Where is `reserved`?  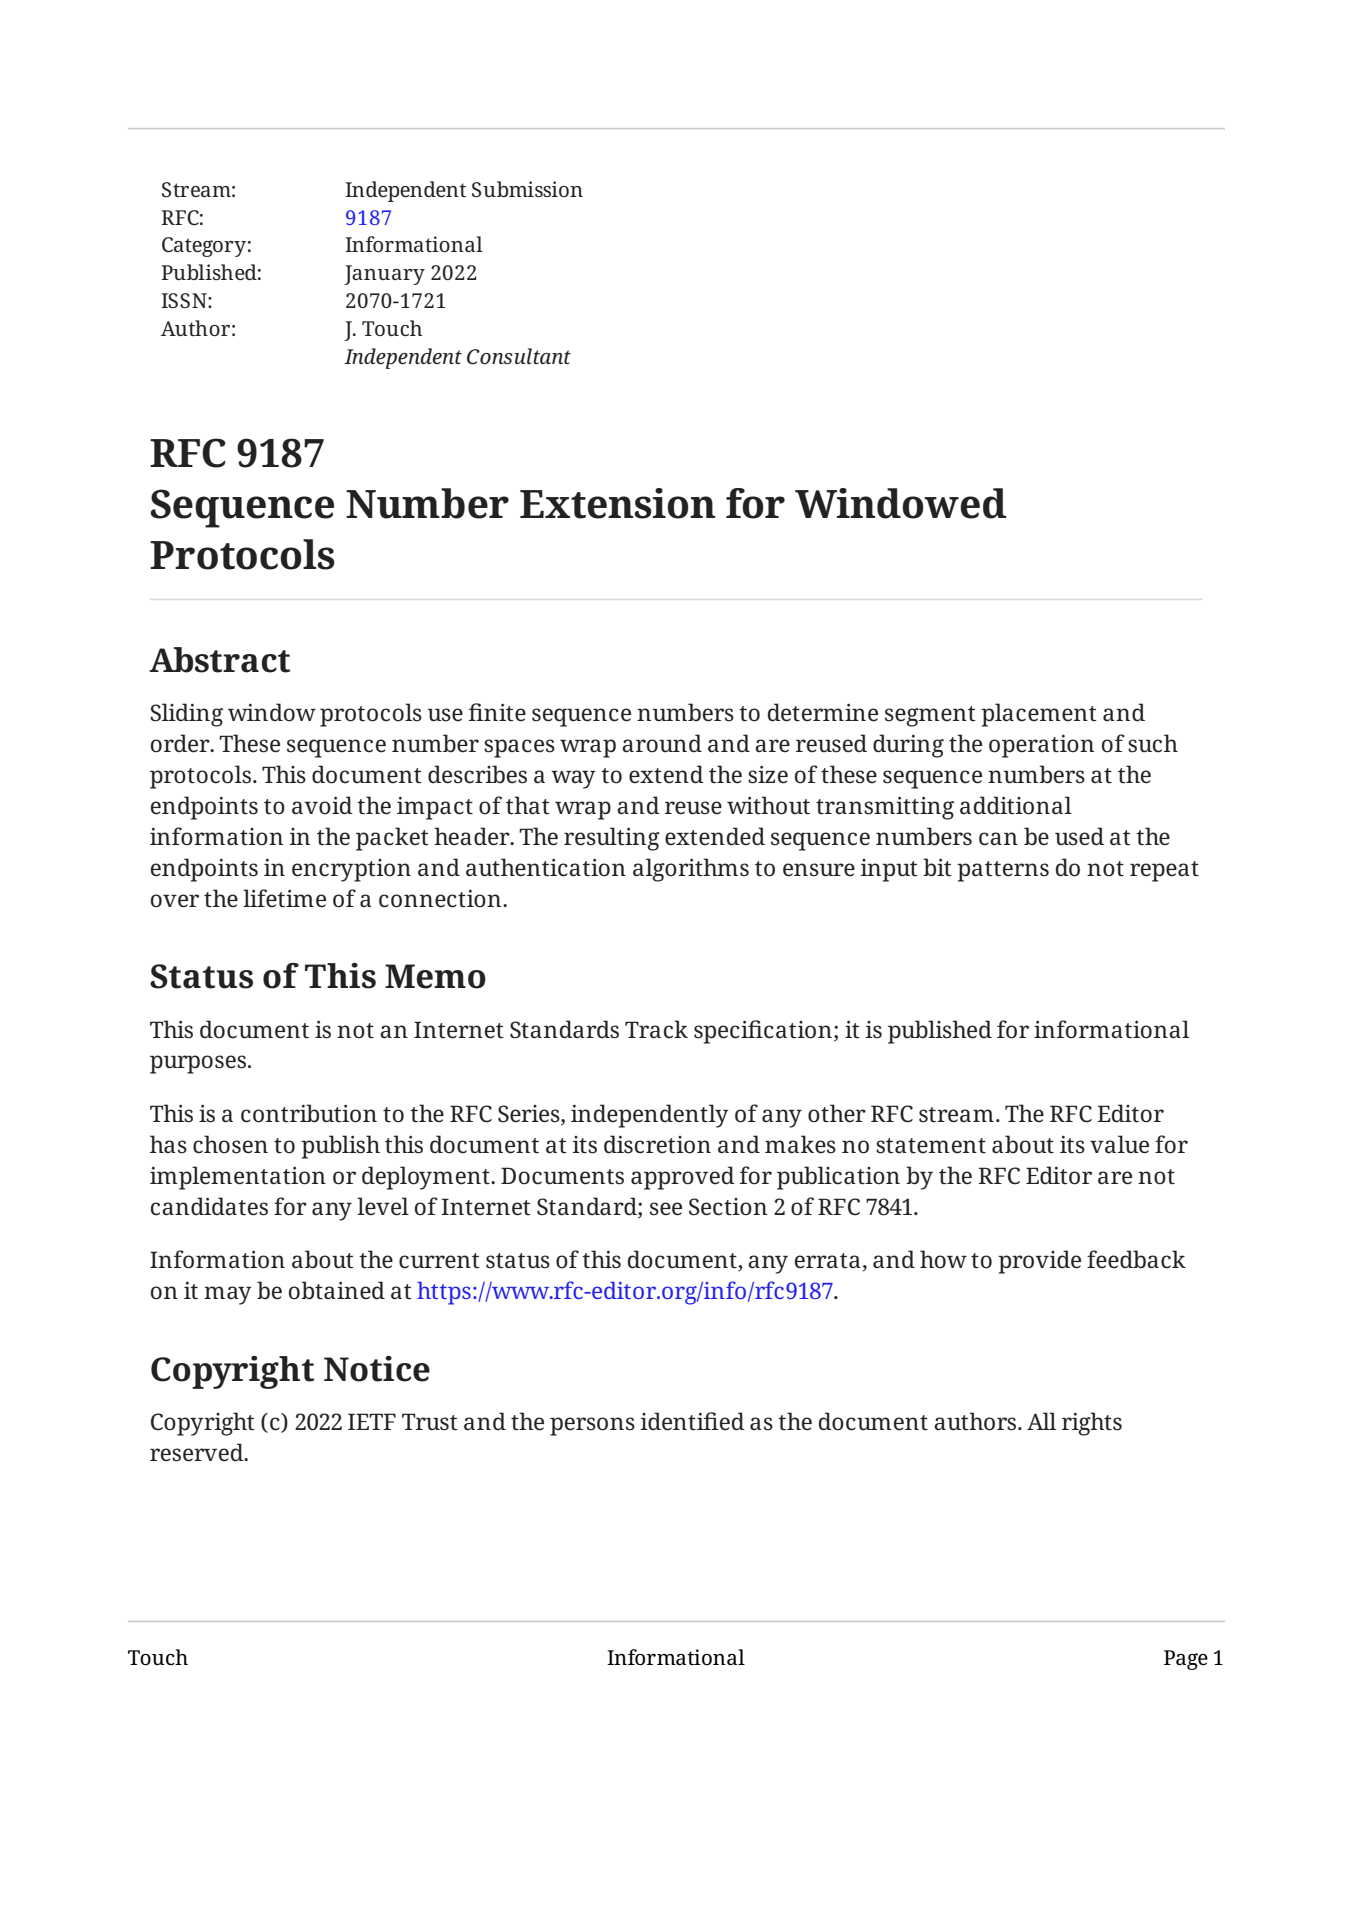 reserved is located at coordinates (198, 1452).
